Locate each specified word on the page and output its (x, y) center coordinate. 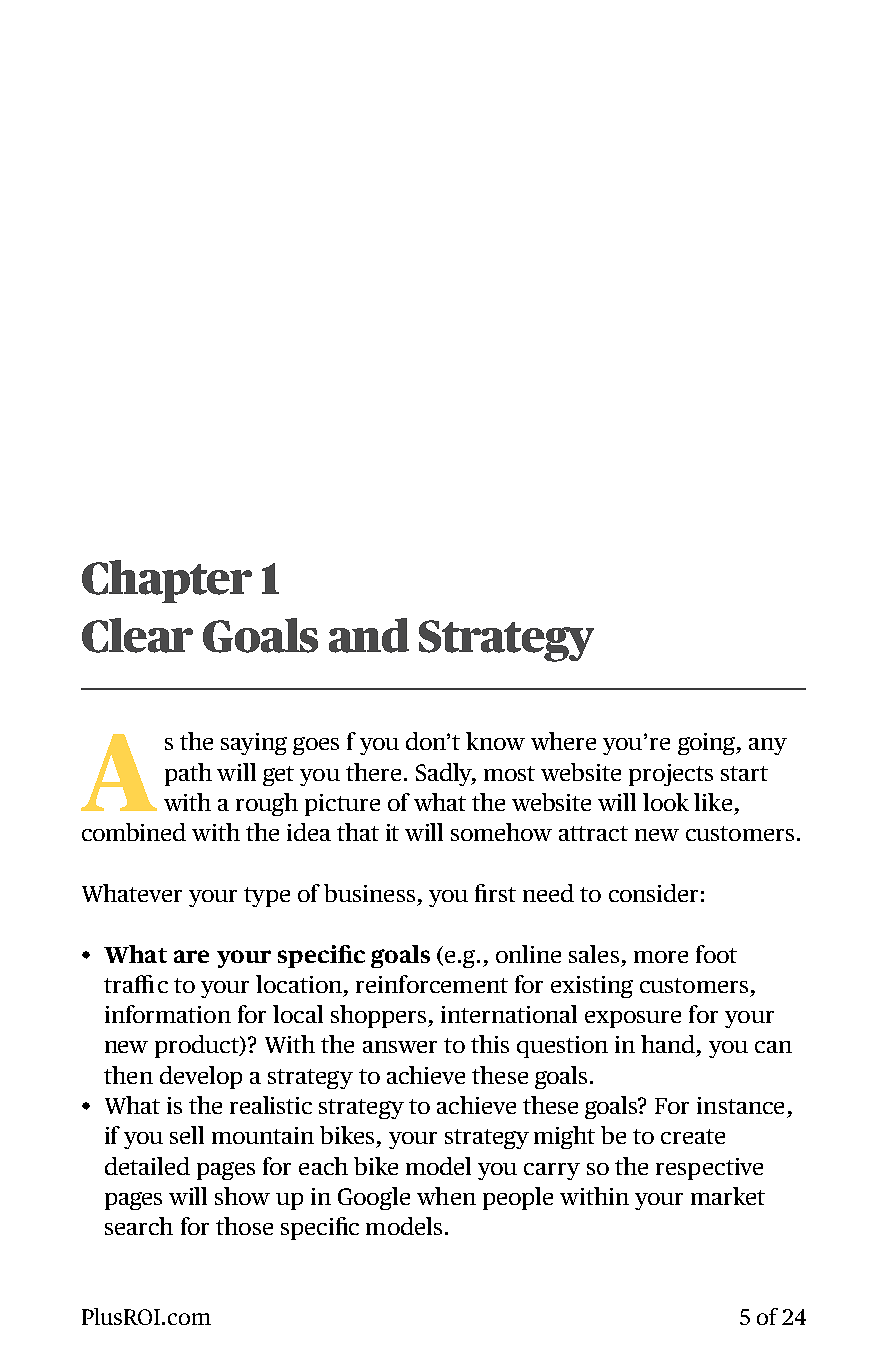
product (198, 1046)
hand (668, 1044)
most (509, 773)
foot (716, 954)
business (369, 893)
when (446, 1196)
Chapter (167, 581)
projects (671, 775)
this (490, 1044)
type (267, 897)
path (188, 774)
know (495, 741)
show (242, 1196)
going (708, 744)
